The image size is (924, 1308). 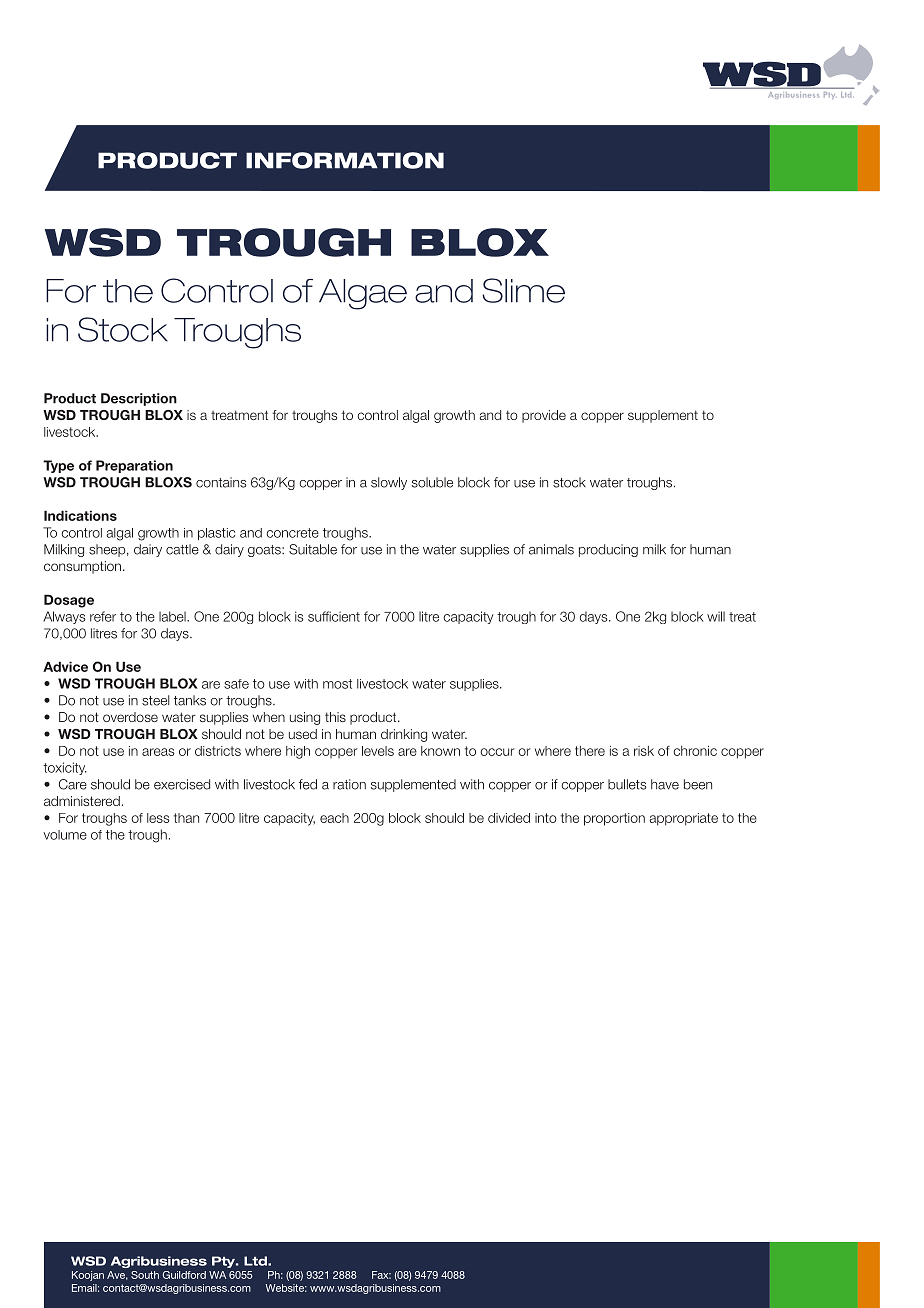 What do you see at coordinates (644, 751) in the screenshot?
I see `risk` at bounding box center [644, 751].
